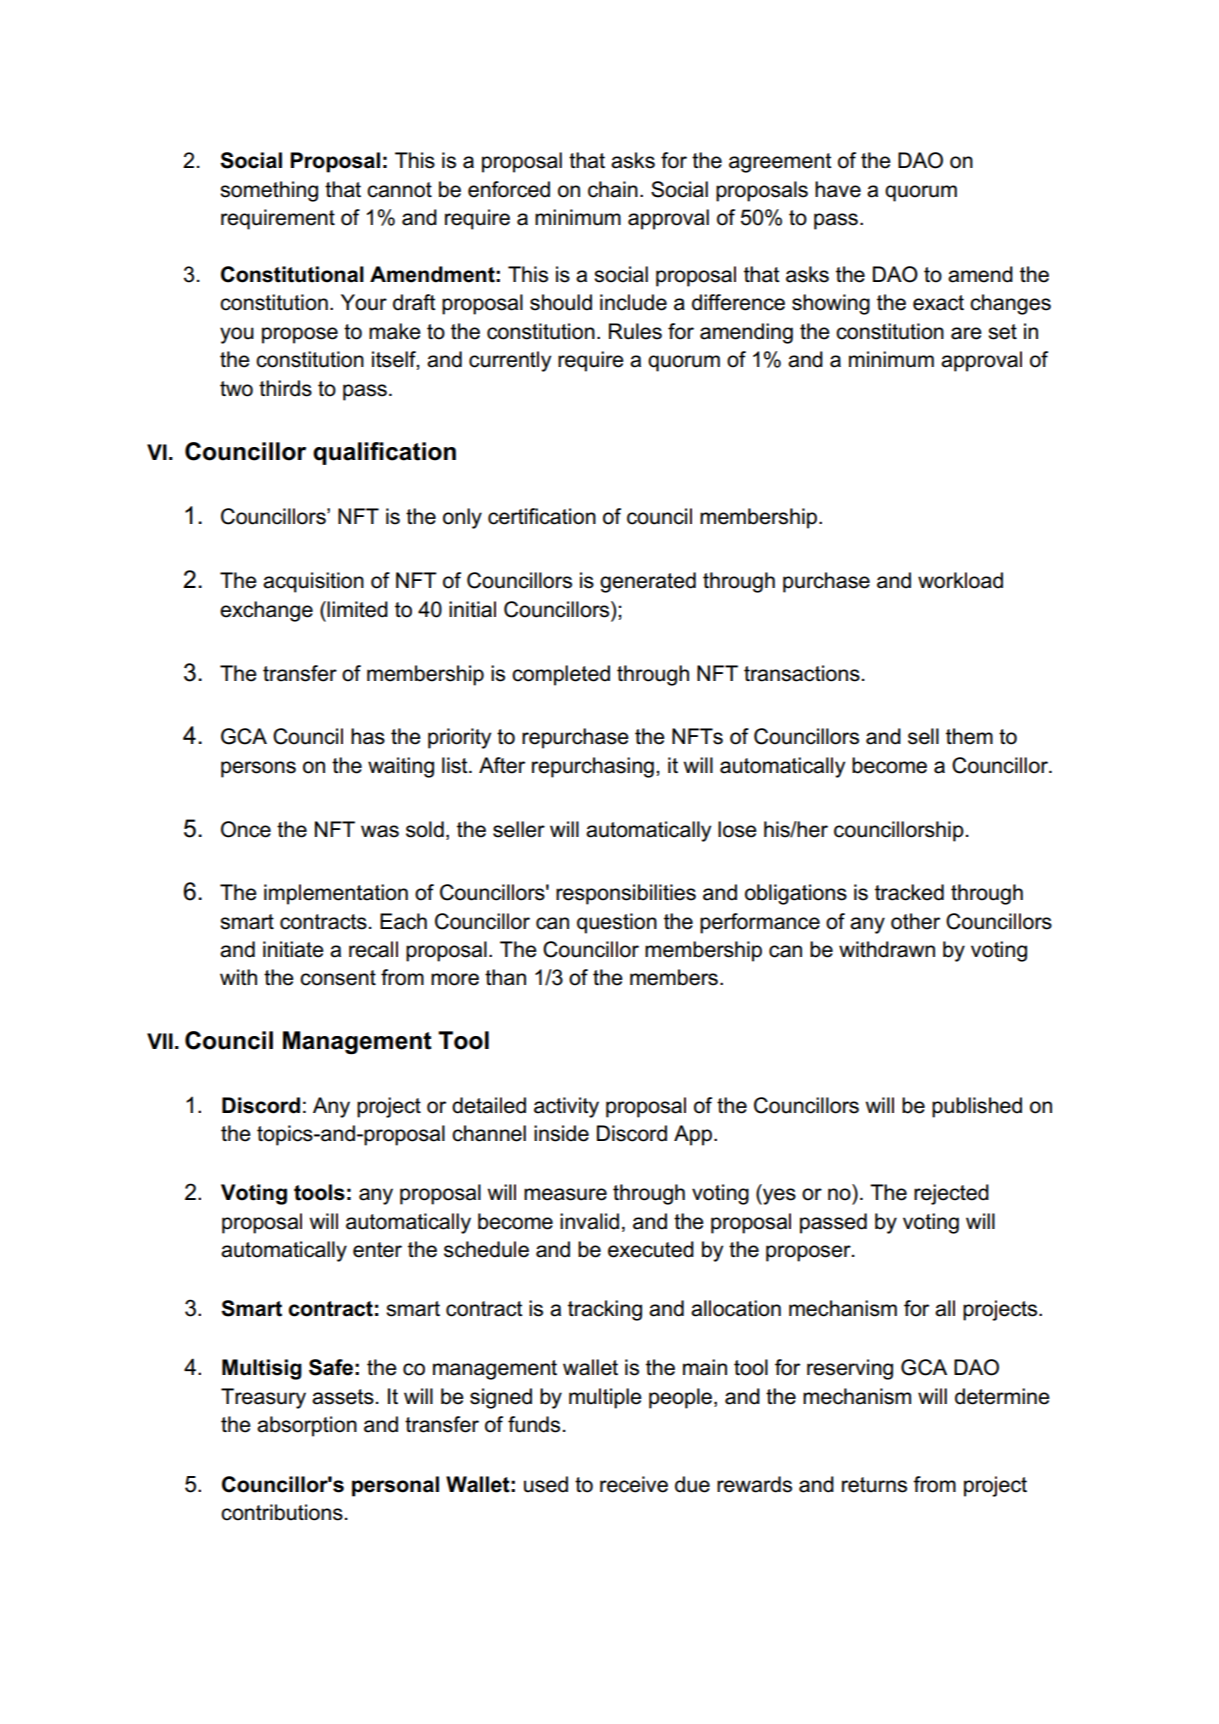 The height and width of the screenshot is (1724, 1219). Describe the element at coordinates (613, 189) in the screenshot. I see `chain` at that location.
